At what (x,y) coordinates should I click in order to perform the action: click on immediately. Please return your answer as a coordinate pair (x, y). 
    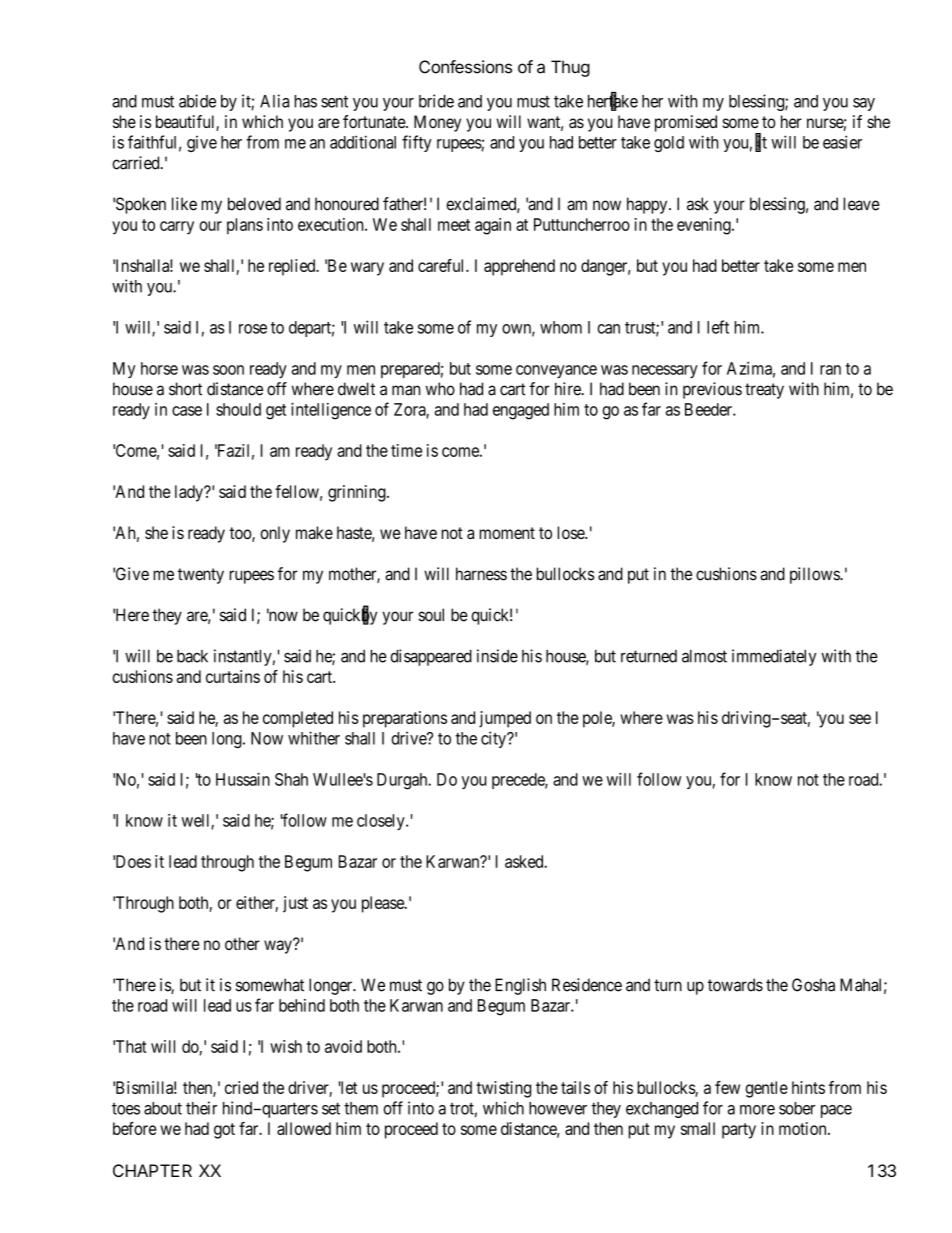
    Looking at the image, I should click on (774, 657).
